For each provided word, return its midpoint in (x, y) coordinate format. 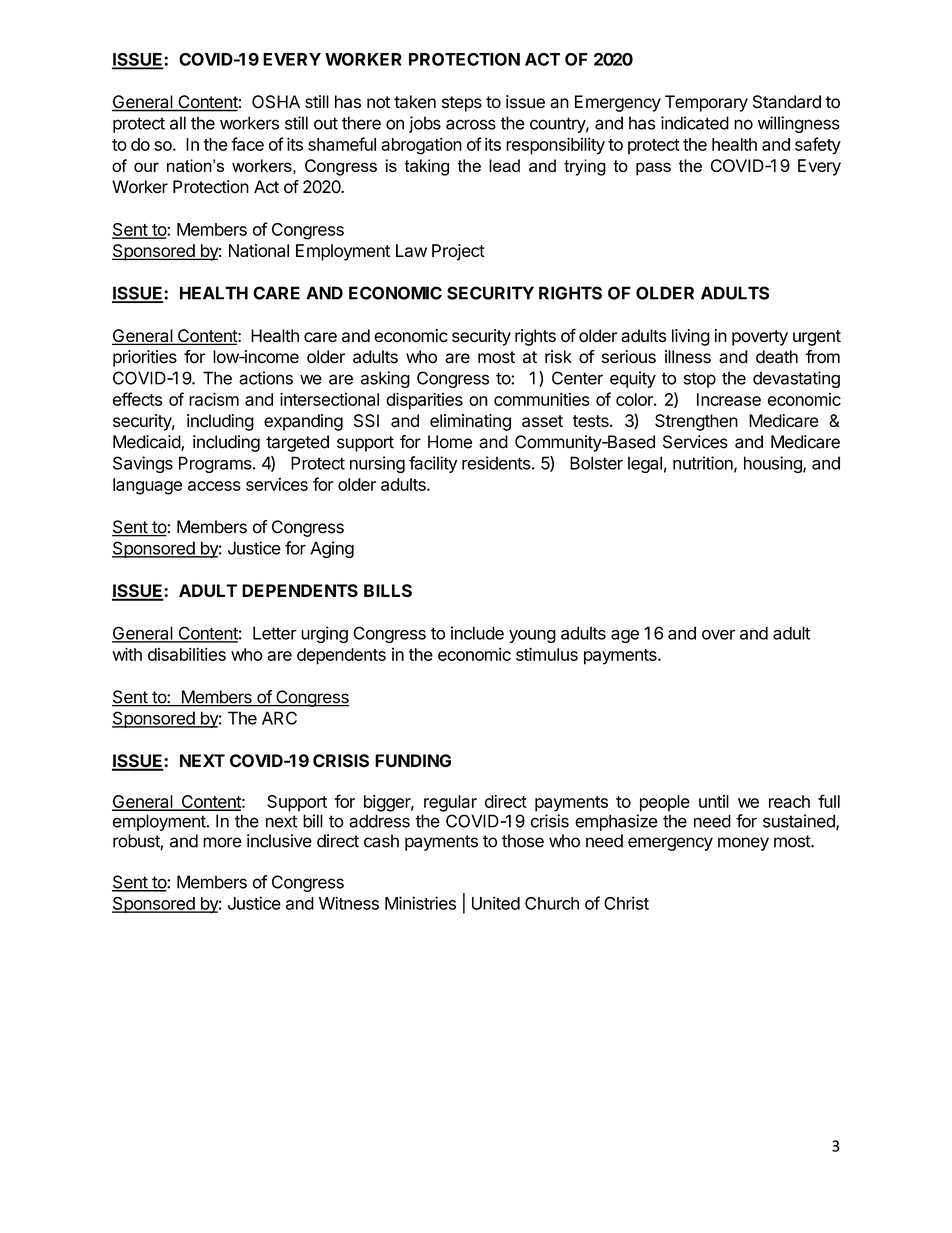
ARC (279, 718)
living (691, 337)
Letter (275, 633)
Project (458, 252)
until (714, 801)
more (222, 842)
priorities (145, 358)
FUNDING (413, 761)
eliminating (470, 422)
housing (774, 464)
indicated (695, 123)
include (477, 633)
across (471, 124)
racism (214, 399)
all (178, 123)
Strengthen (696, 422)
